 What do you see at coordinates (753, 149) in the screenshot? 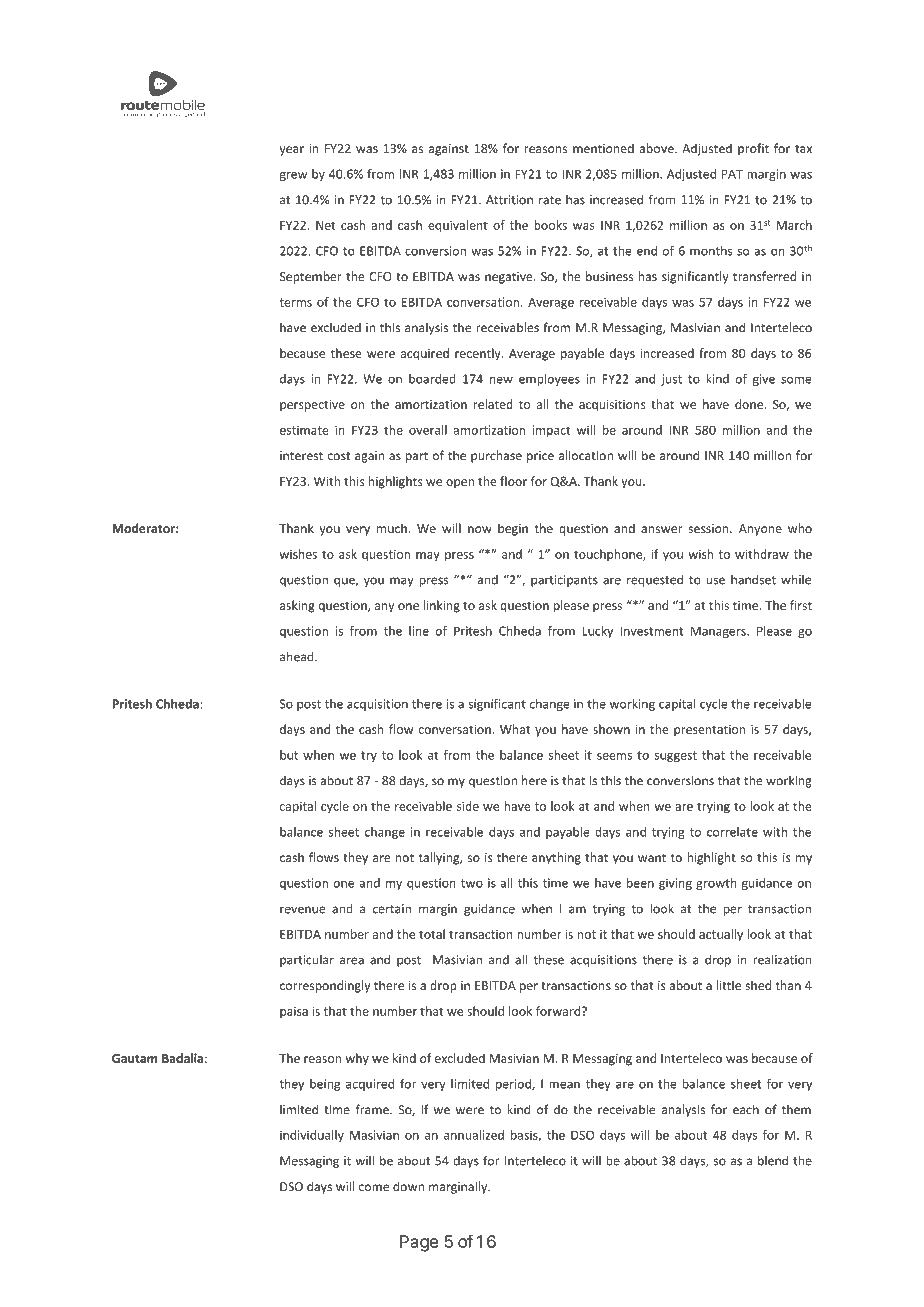
I see `profit` at bounding box center [753, 149].
